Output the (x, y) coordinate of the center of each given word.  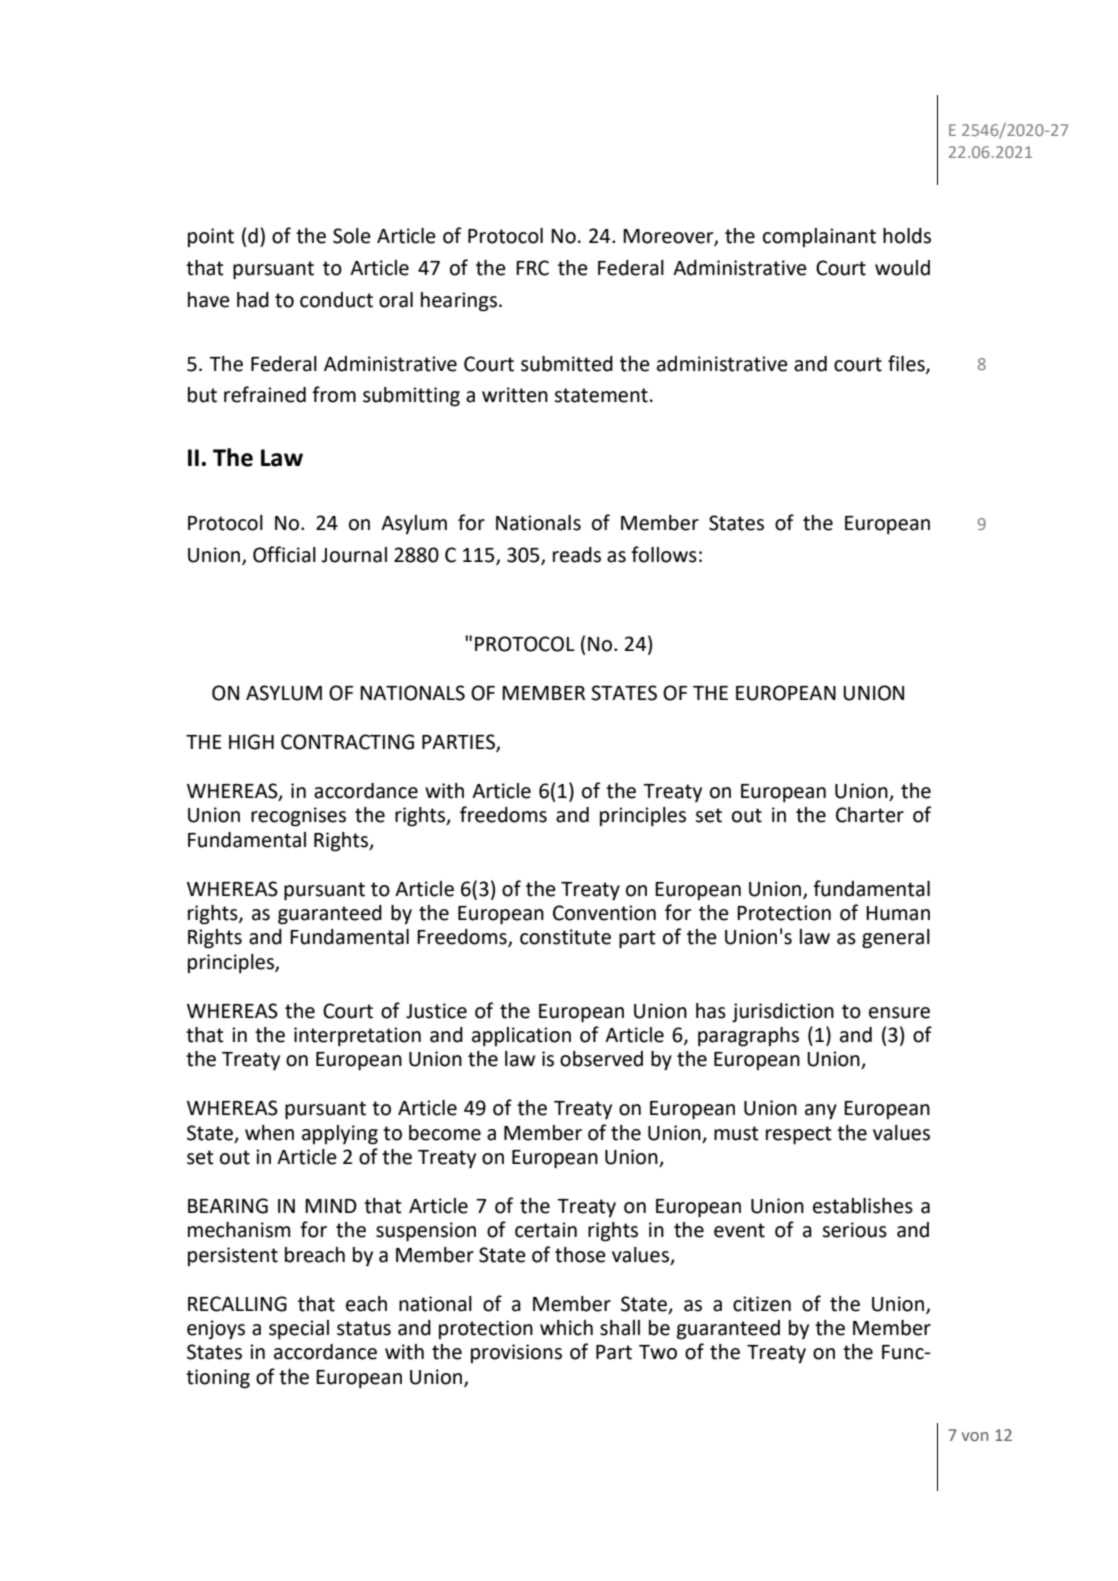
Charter (870, 815)
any (821, 1112)
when (269, 1133)
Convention (604, 913)
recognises (298, 817)
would (902, 268)
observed (601, 1059)
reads (577, 555)
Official (284, 554)
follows (664, 554)
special (299, 1330)
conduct (336, 300)
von (975, 1437)
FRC (532, 268)
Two (658, 1352)
